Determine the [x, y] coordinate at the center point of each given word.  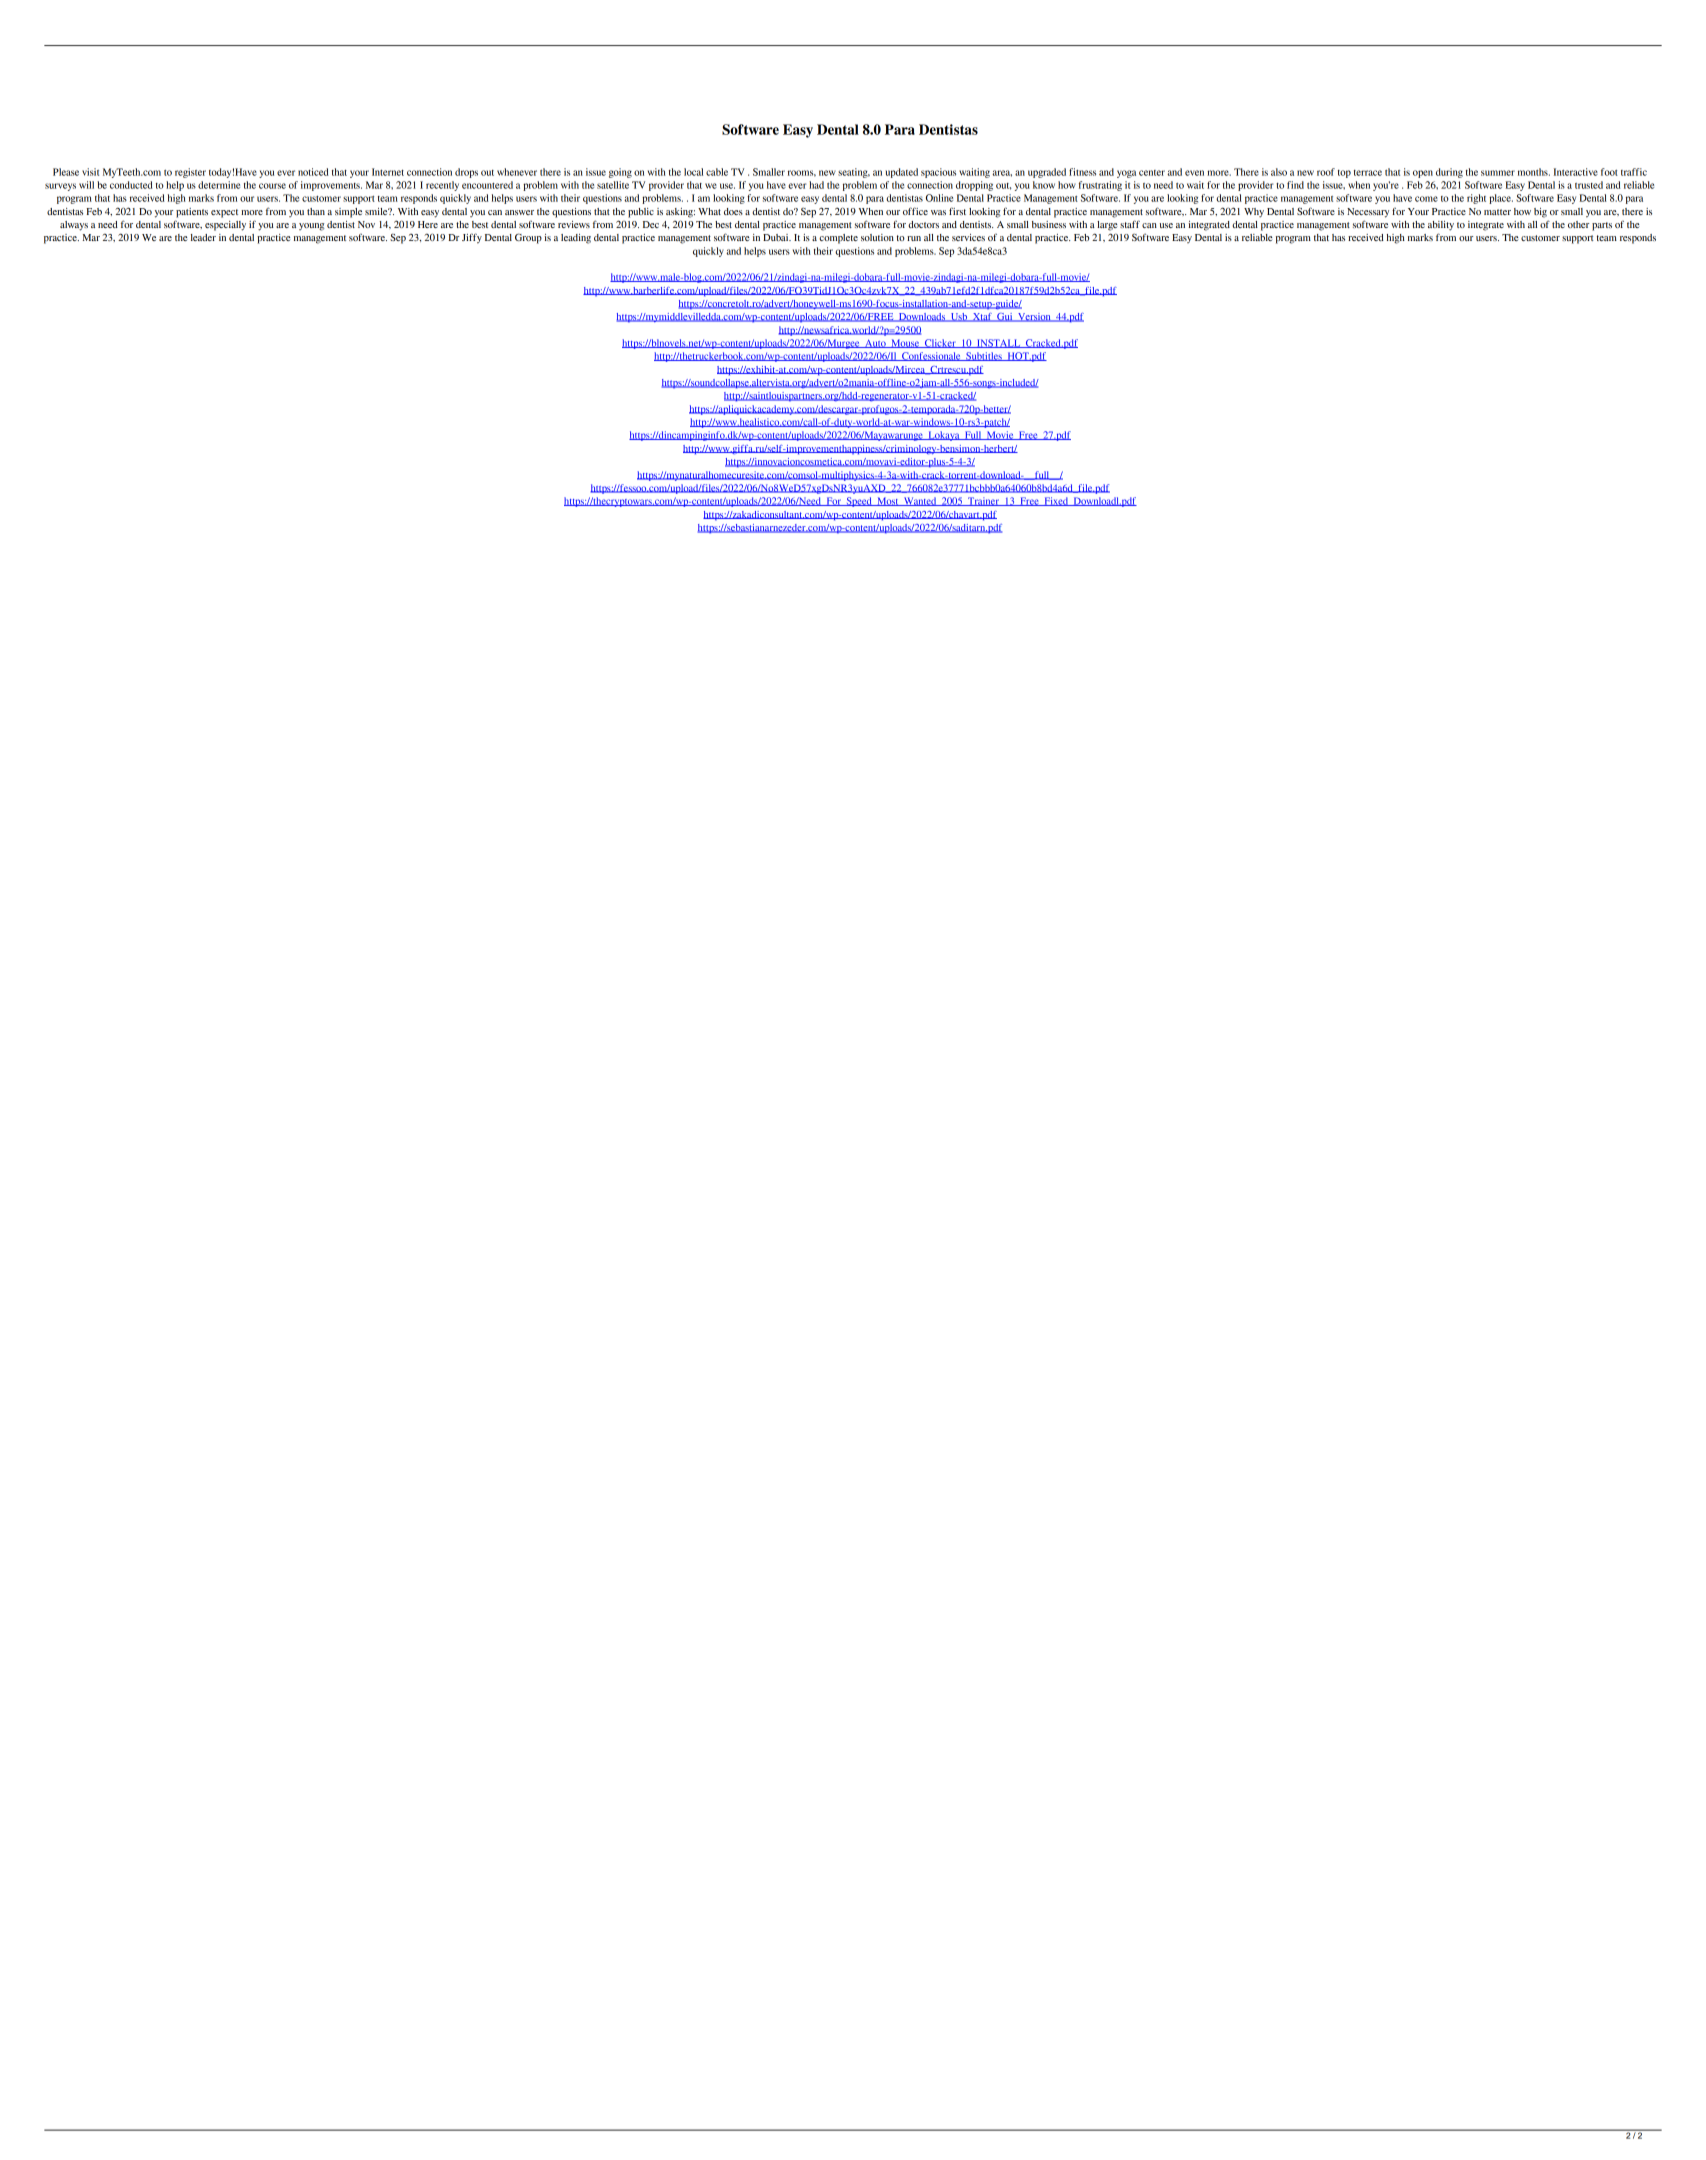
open [1423, 174]
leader [203, 237]
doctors [923, 224]
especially [225, 226]
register [190, 173]
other [1578, 224]
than [316, 211]
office [915, 211]
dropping [974, 186]
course [272, 186]
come [1426, 199]
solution [877, 237]
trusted [1589, 185]
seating [854, 173]
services [968, 237]
